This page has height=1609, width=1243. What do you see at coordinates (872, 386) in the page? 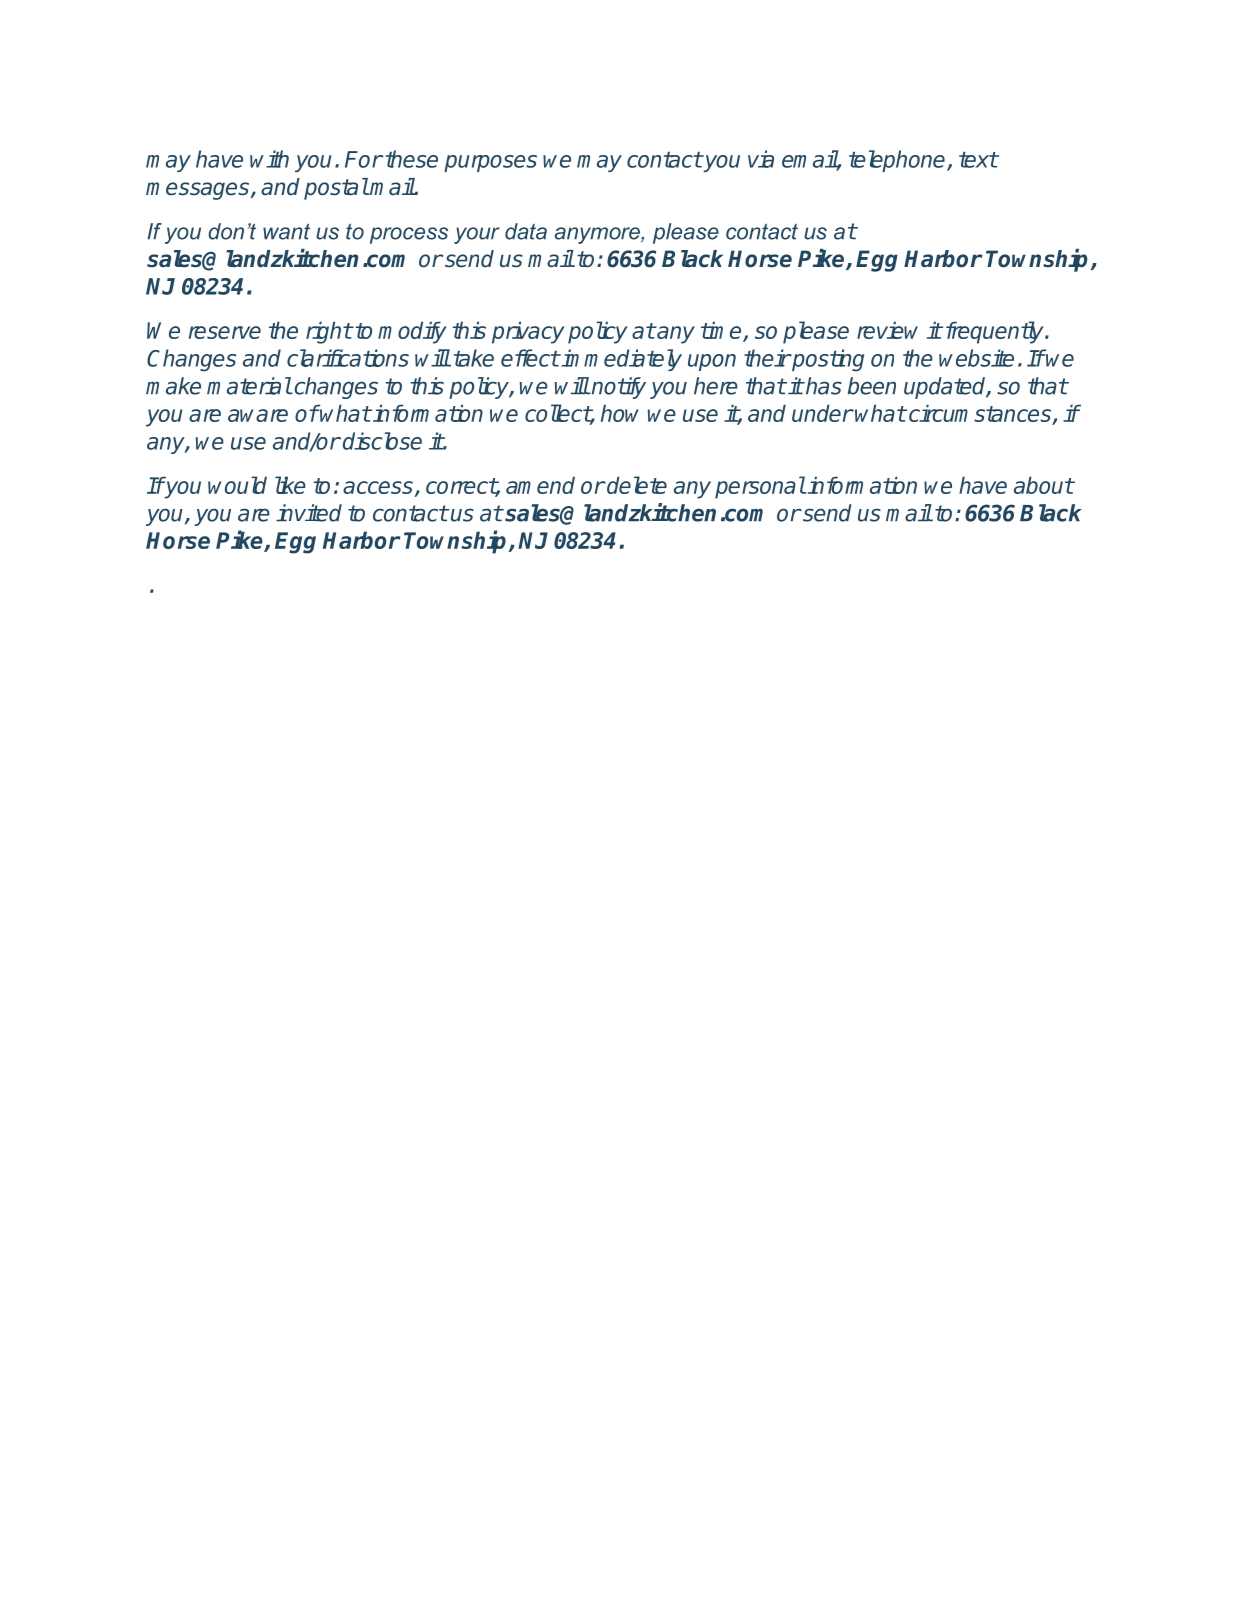
I see `been` at bounding box center [872, 386].
